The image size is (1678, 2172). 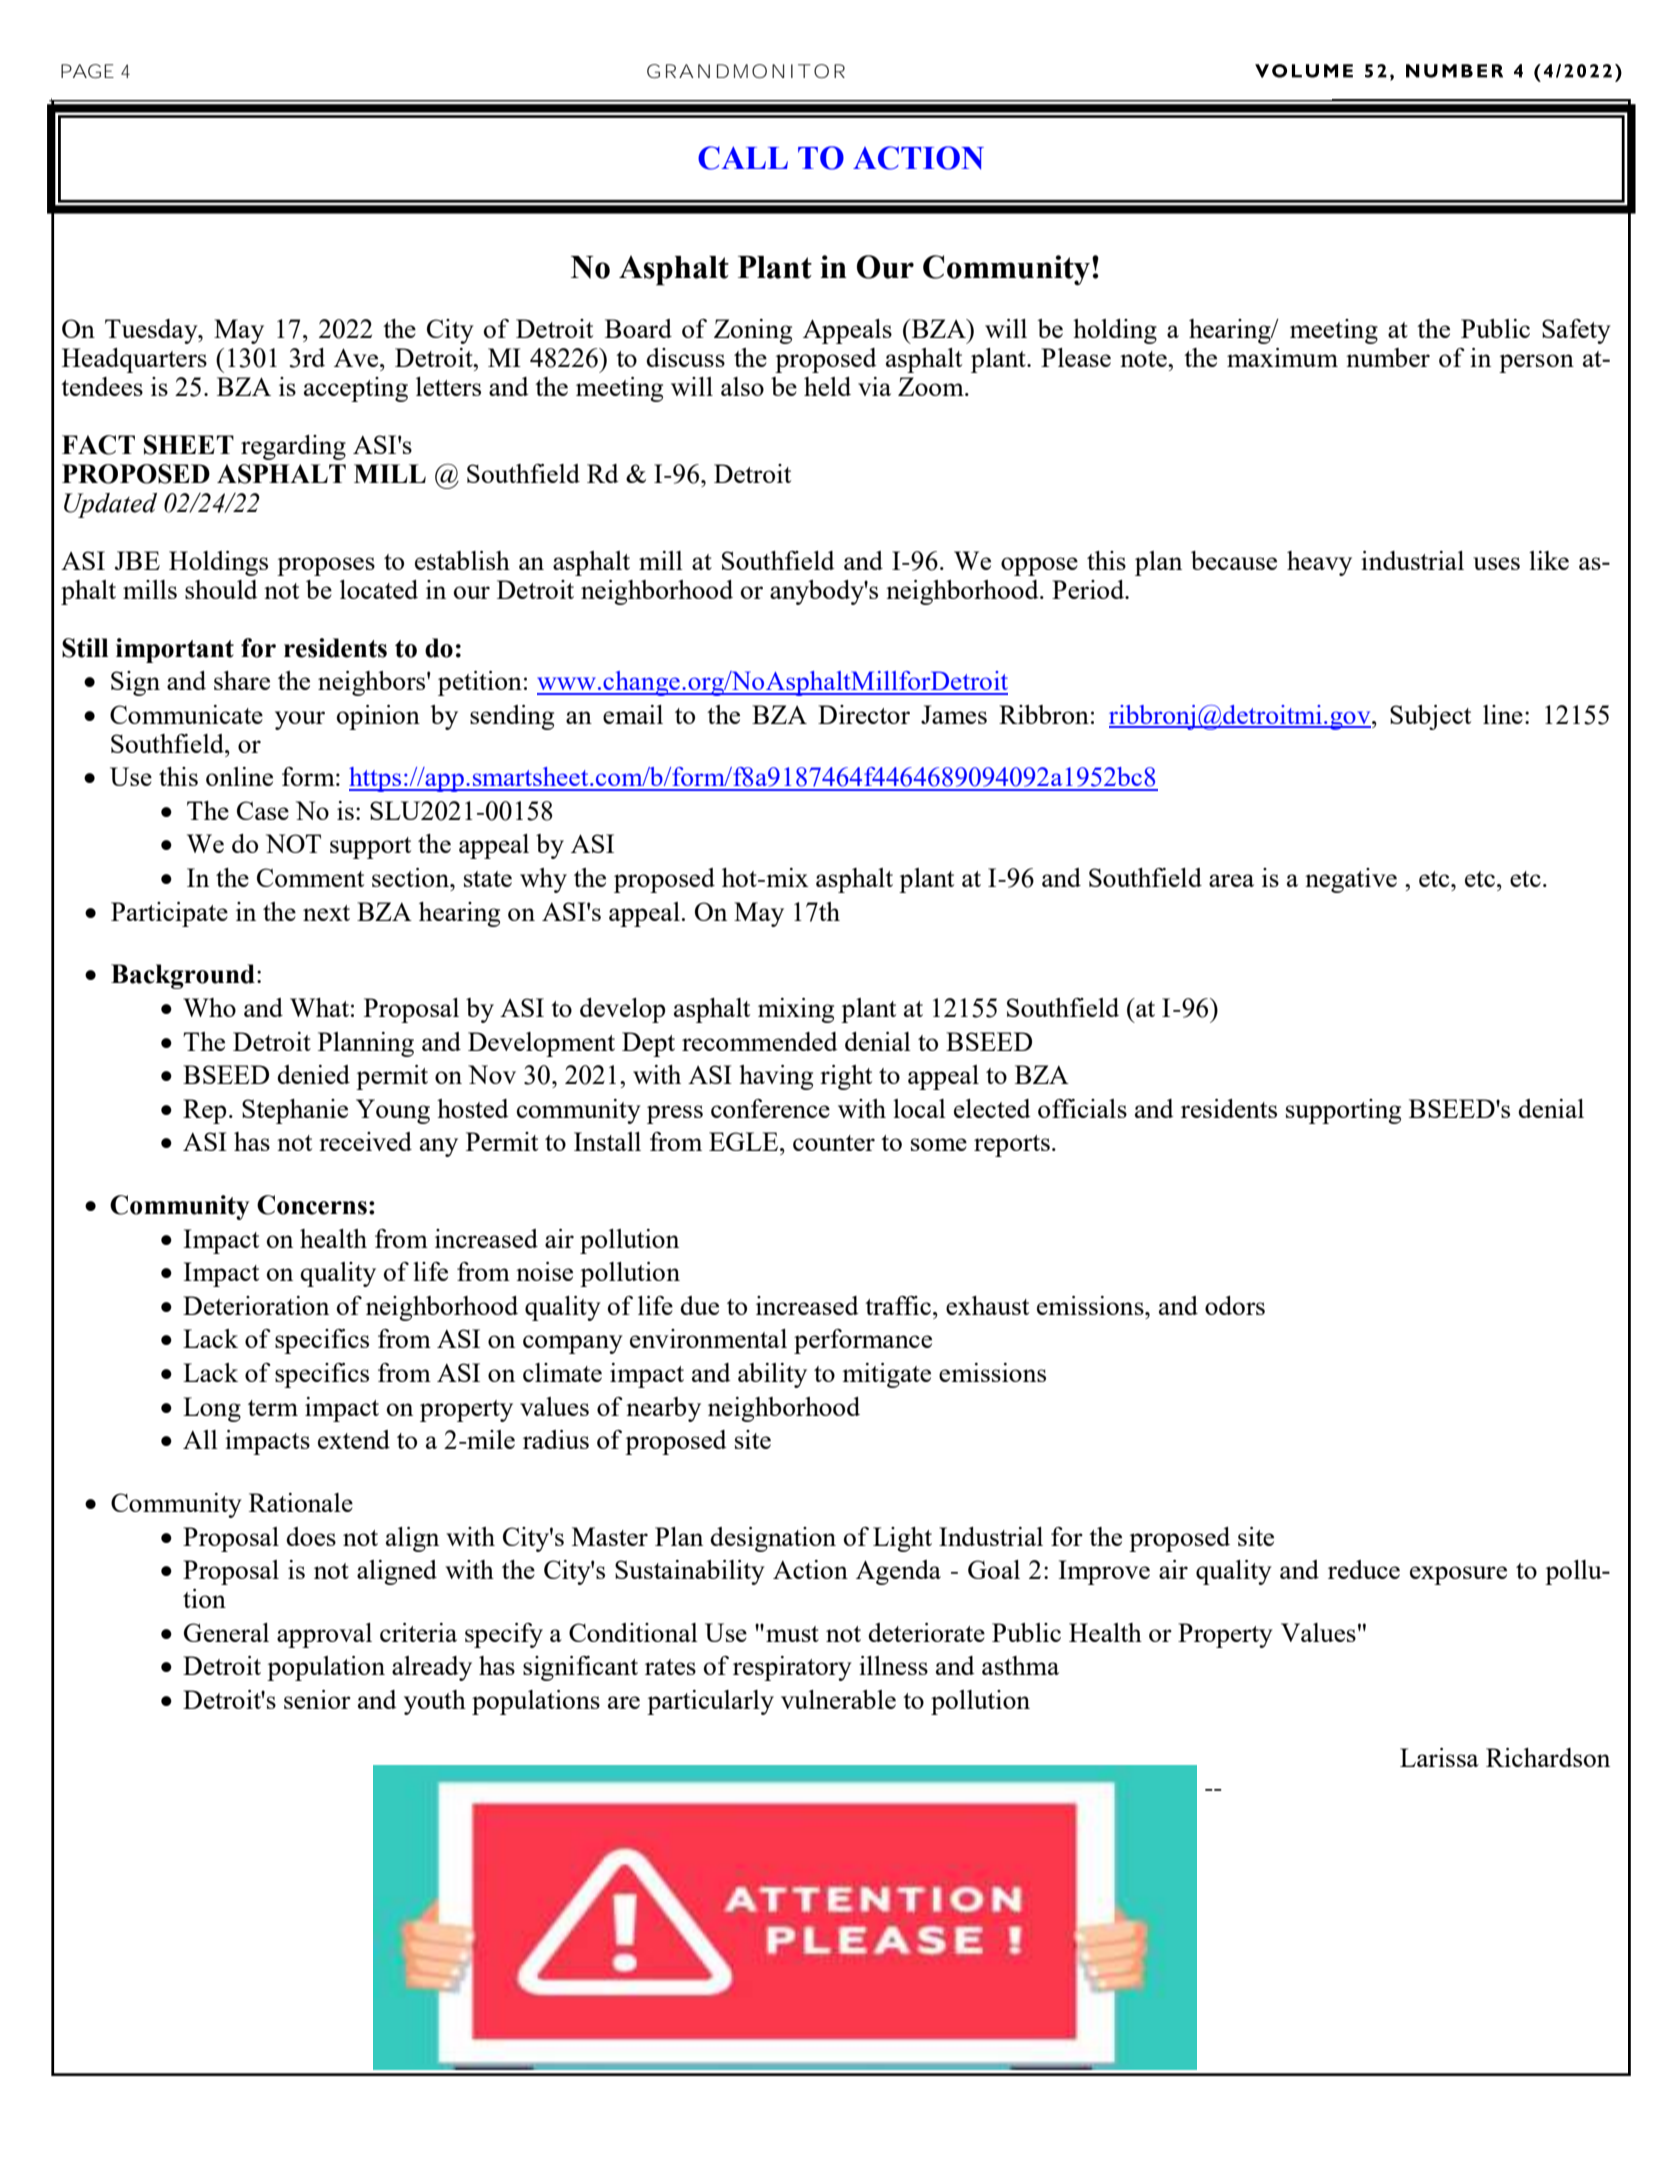 What do you see at coordinates (834, 1143) in the document?
I see `counter` at bounding box center [834, 1143].
